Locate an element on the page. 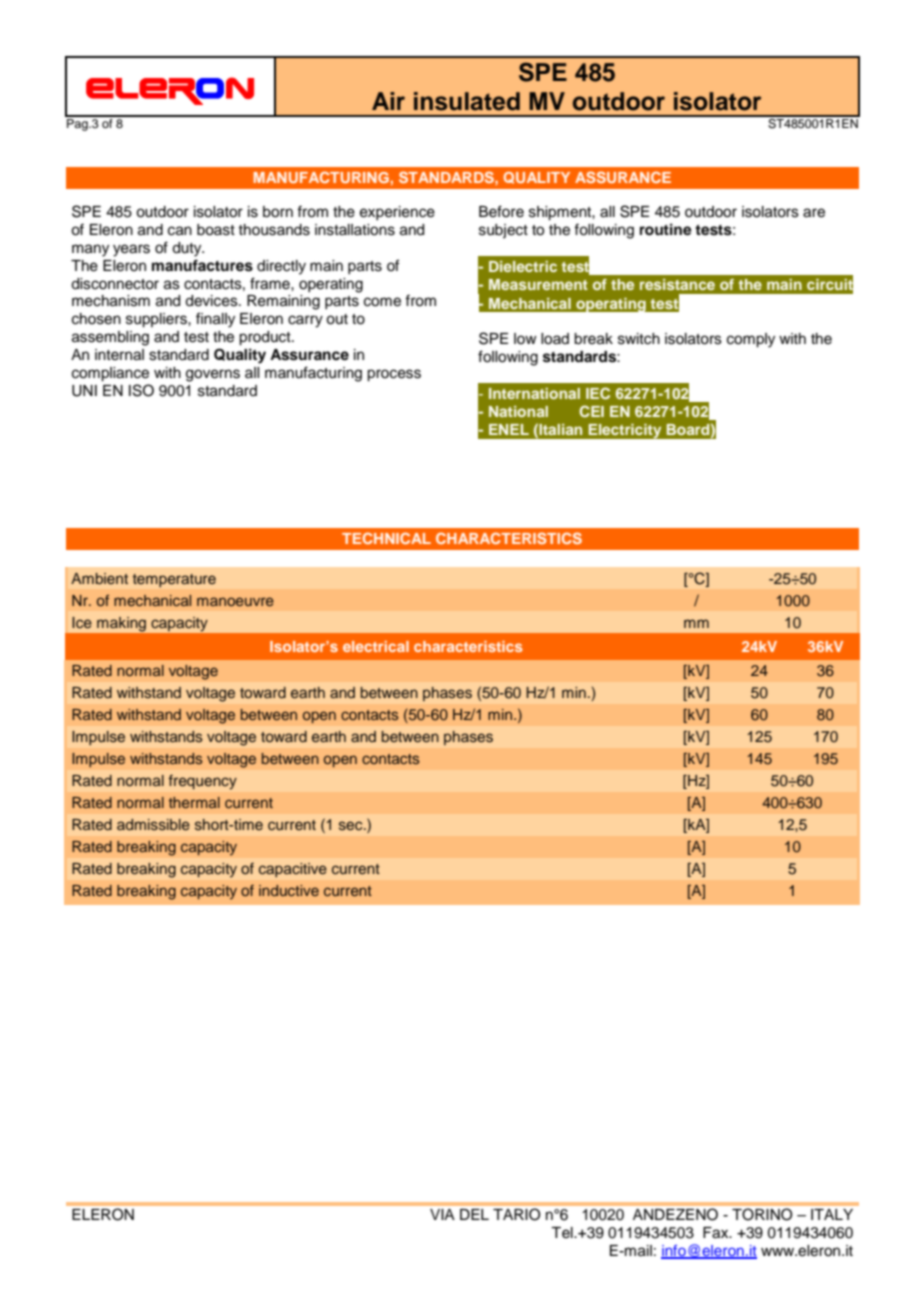  electrical is located at coordinates (376, 646).
